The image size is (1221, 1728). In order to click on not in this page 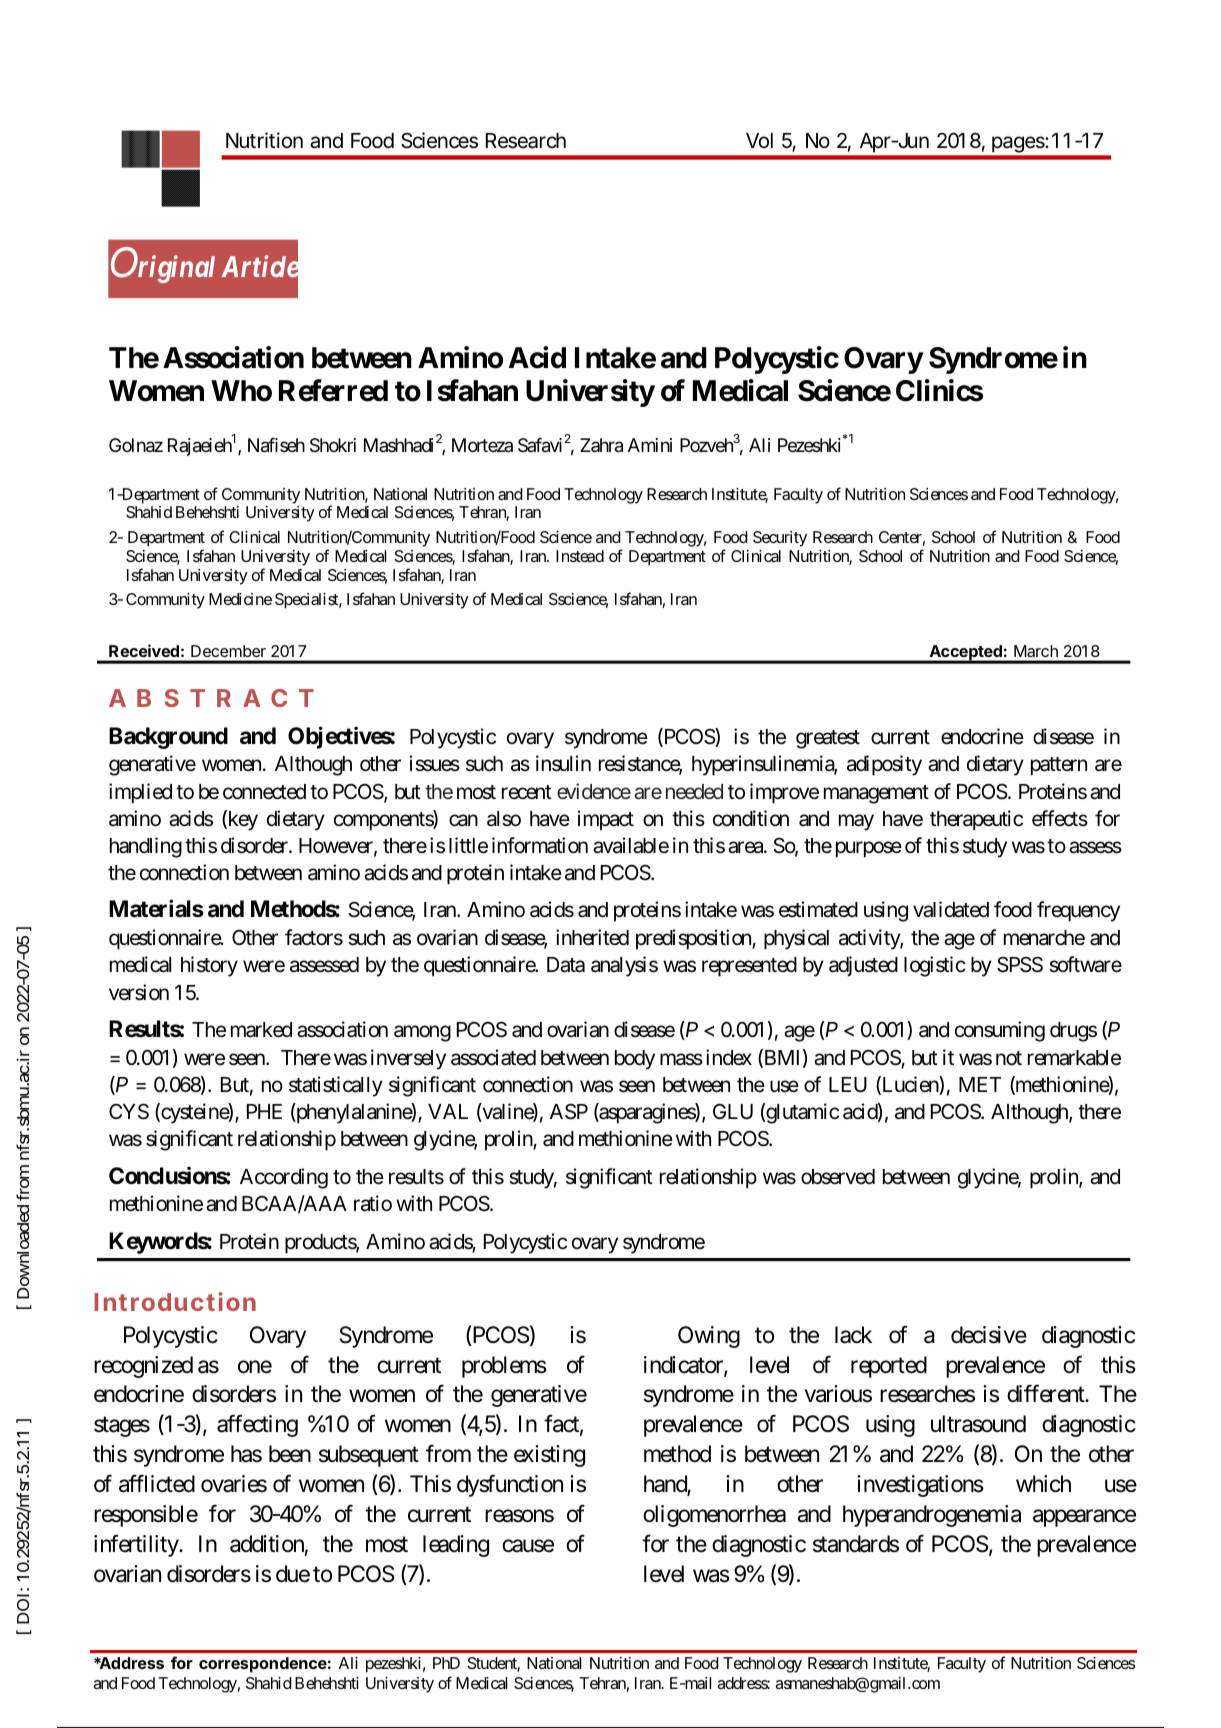, I will do `click(1009, 1058)`.
